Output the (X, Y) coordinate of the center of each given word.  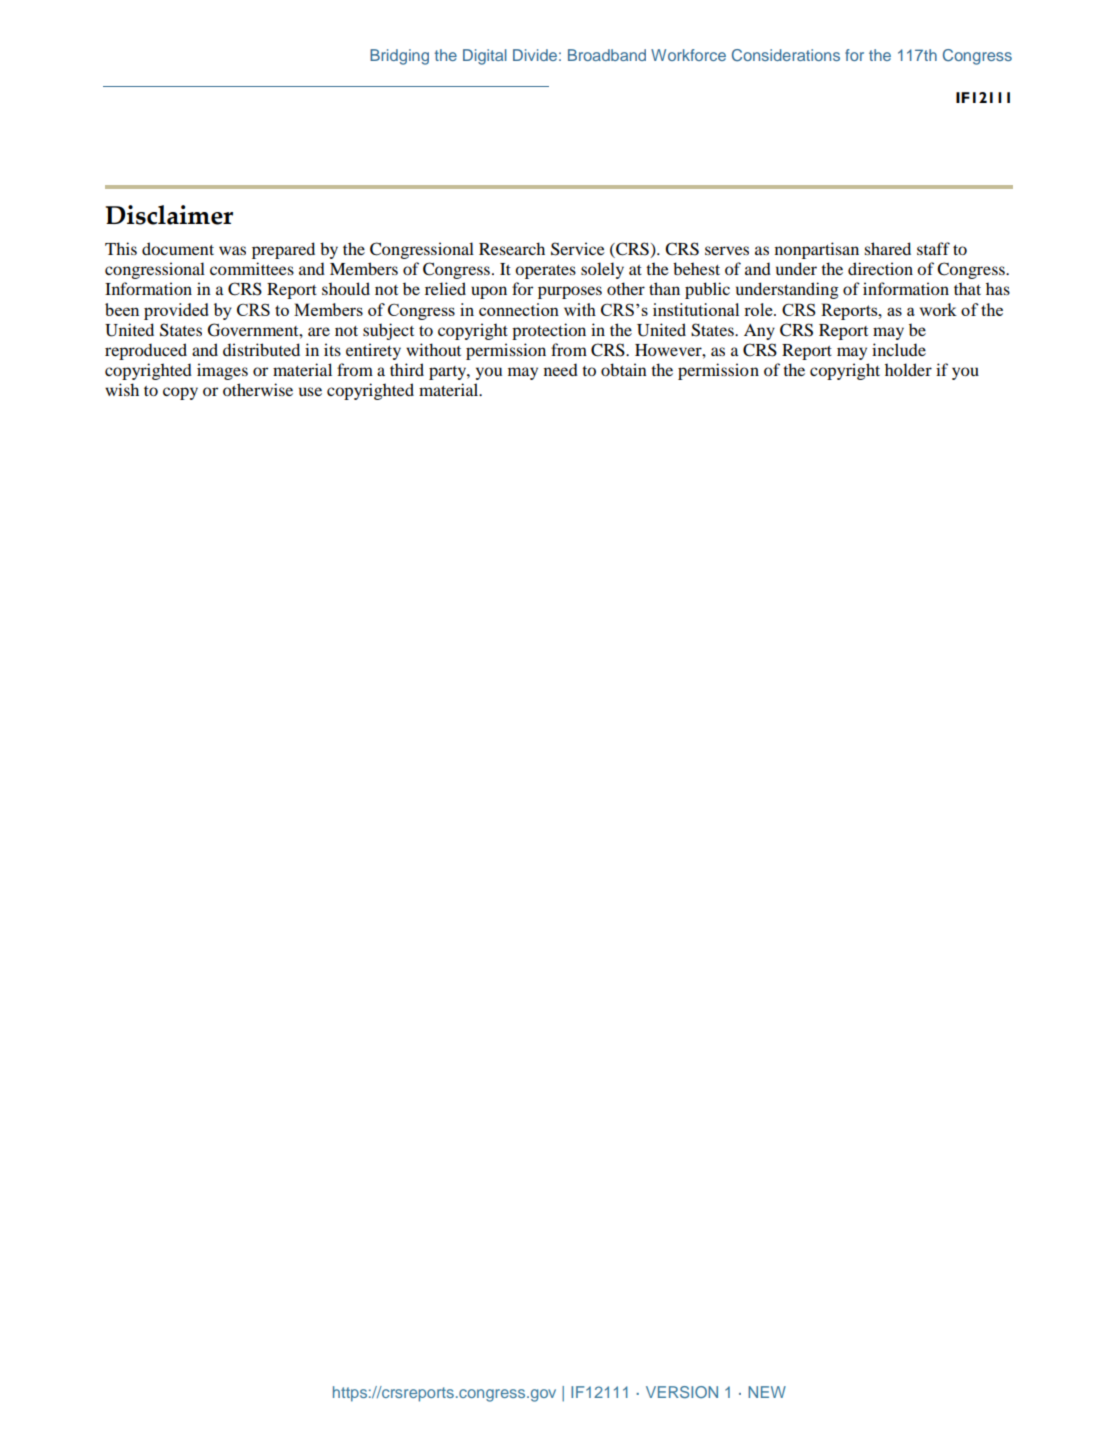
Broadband (607, 55)
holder (908, 369)
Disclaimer (169, 215)
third (407, 369)
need (561, 369)
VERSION (682, 1392)
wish (122, 389)
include (899, 349)
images (222, 371)
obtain (624, 369)
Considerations (786, 55)
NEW (767, 1392)
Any (759, 332)
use (310, 391)
